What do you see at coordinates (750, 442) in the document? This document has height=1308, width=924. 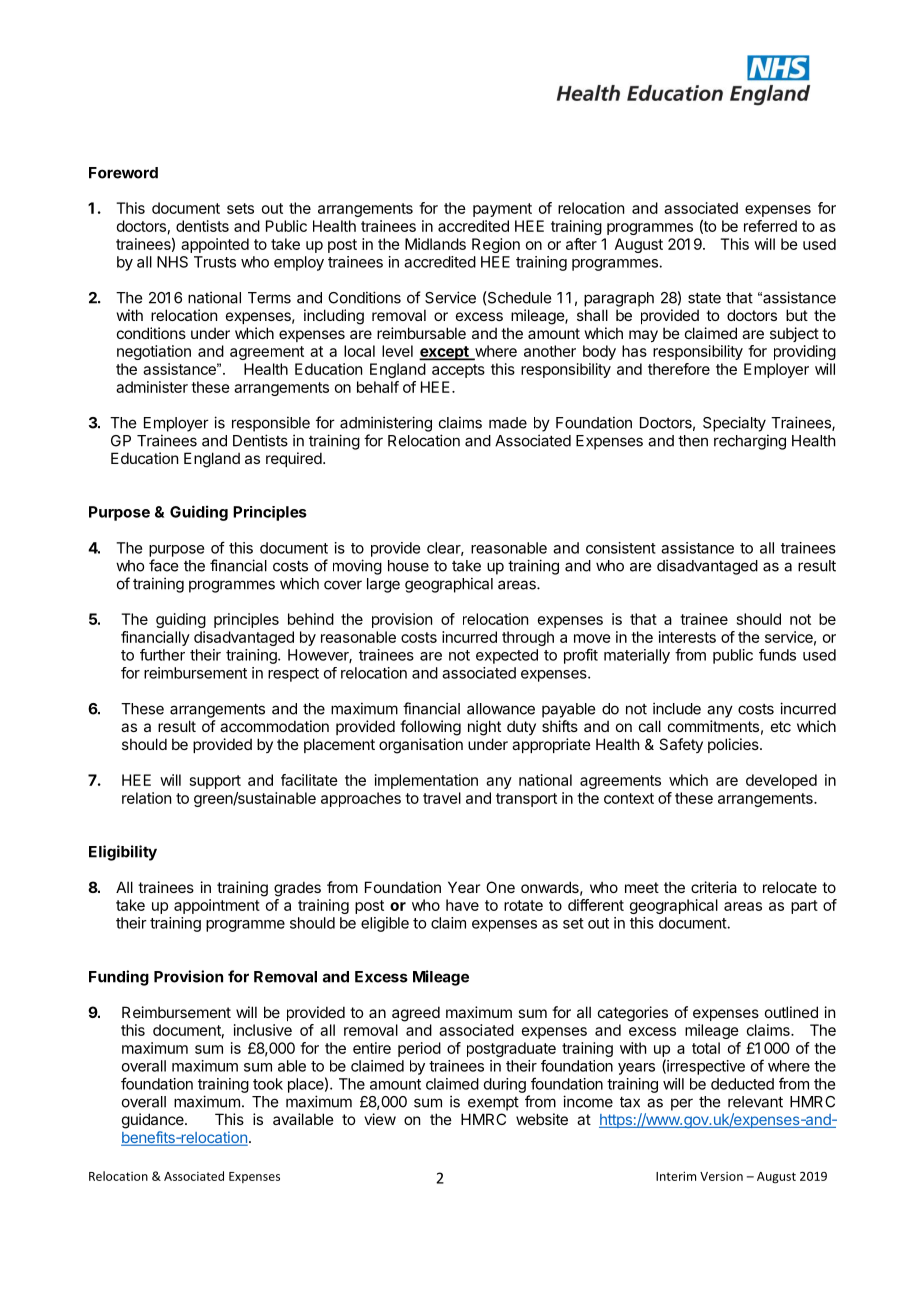 I see `recharging` at bounding box center [750, 442].
